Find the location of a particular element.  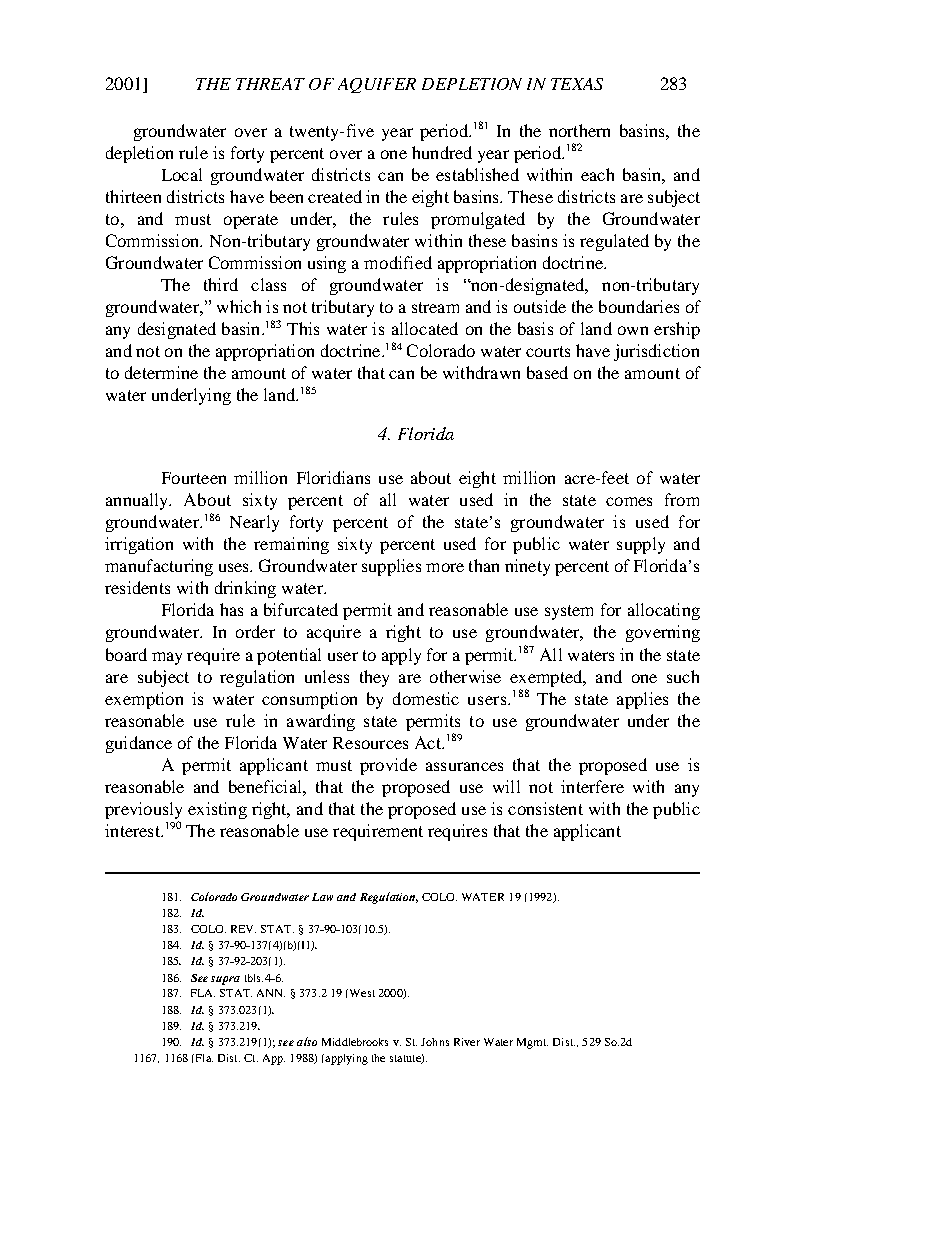

supra is located at coordinates (225, 980).
